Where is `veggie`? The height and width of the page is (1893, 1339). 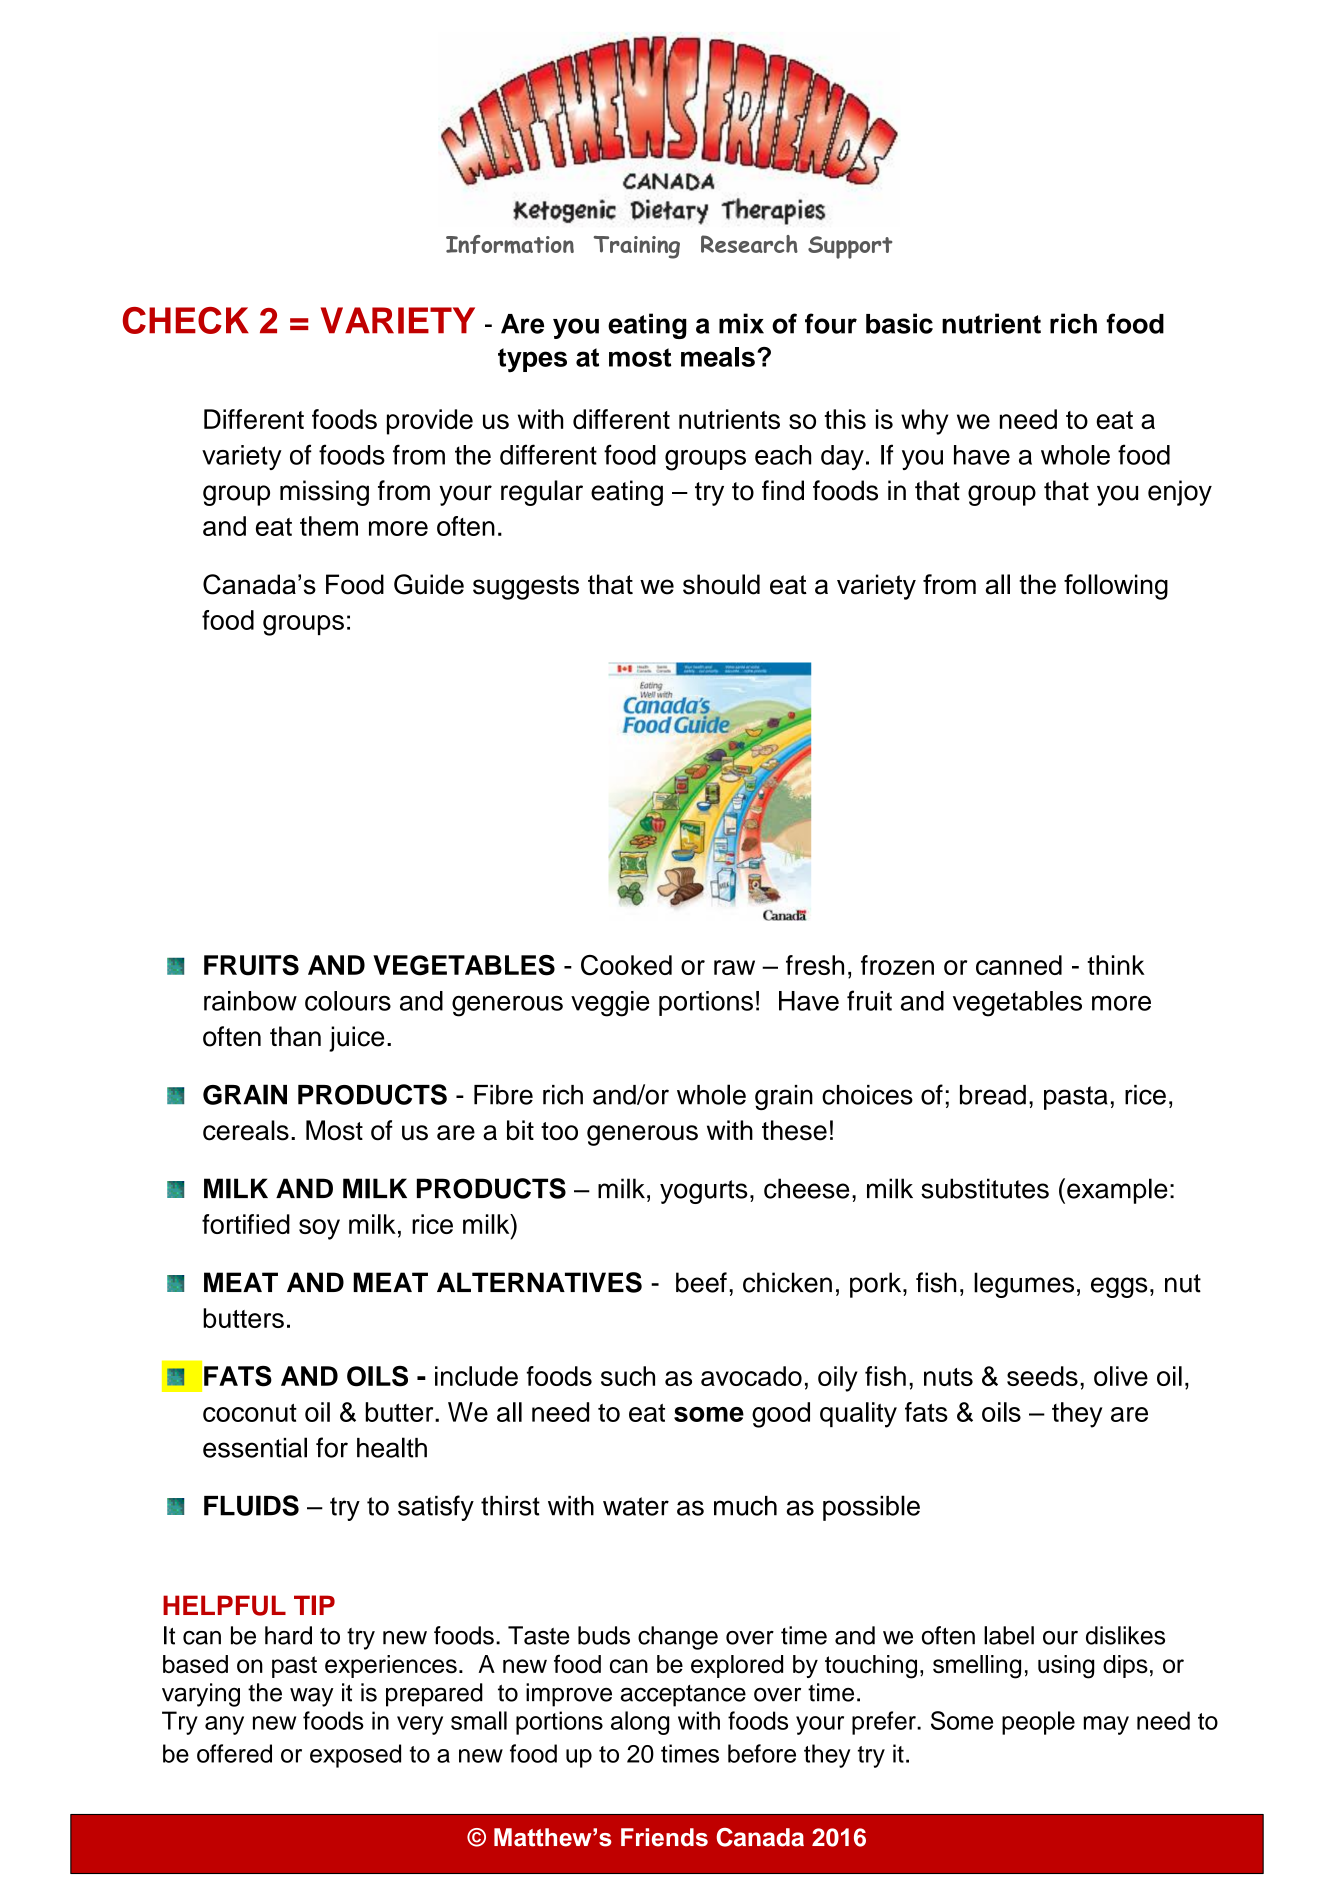 veggie is located at coordinates (610, 1004).
